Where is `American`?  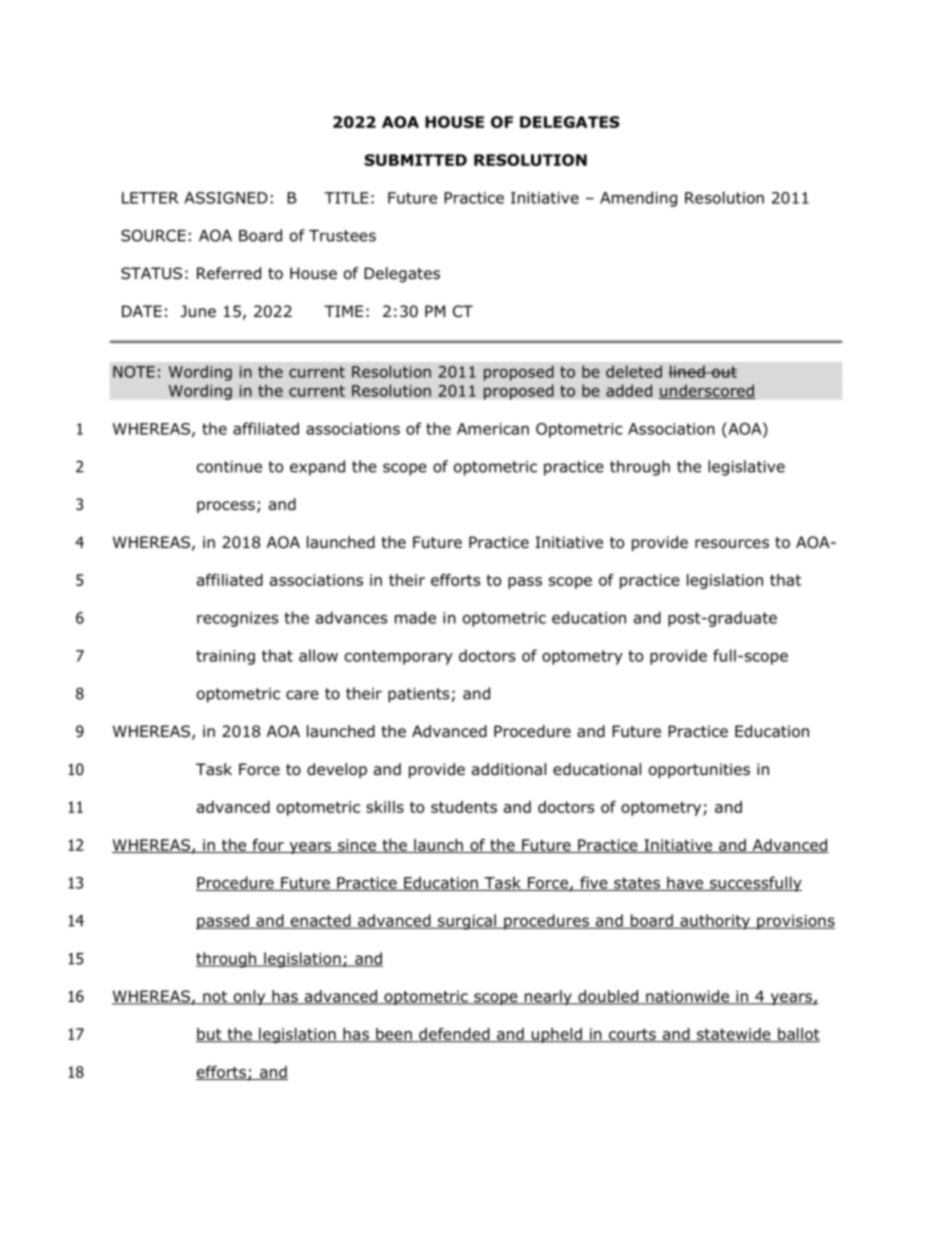 American is located at coordinates (493, 429).
